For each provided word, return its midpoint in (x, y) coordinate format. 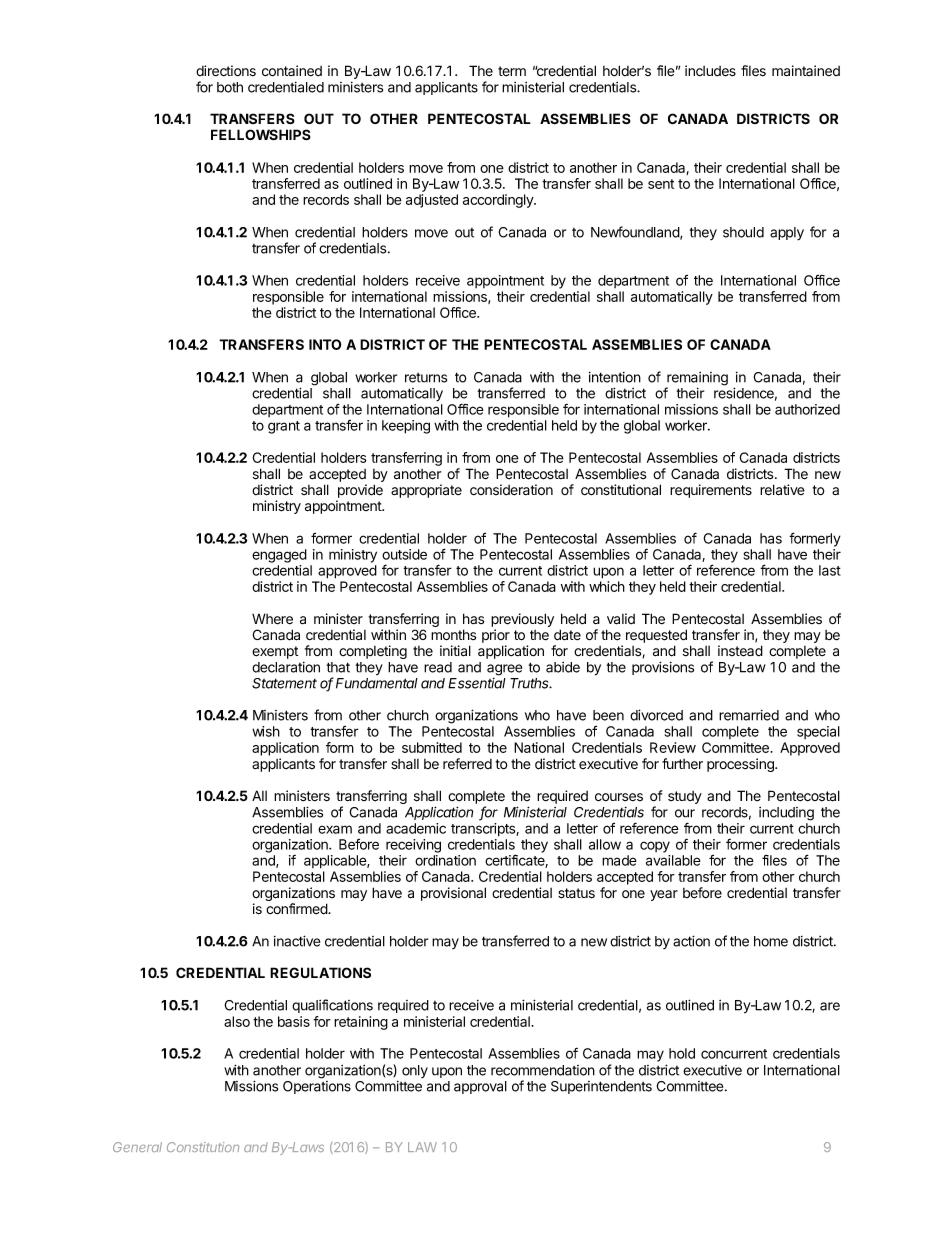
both (230, 87)
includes (710, 71)
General (137, 1147)
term (512, 71)
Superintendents (601, 1087)
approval (480, 1087)
